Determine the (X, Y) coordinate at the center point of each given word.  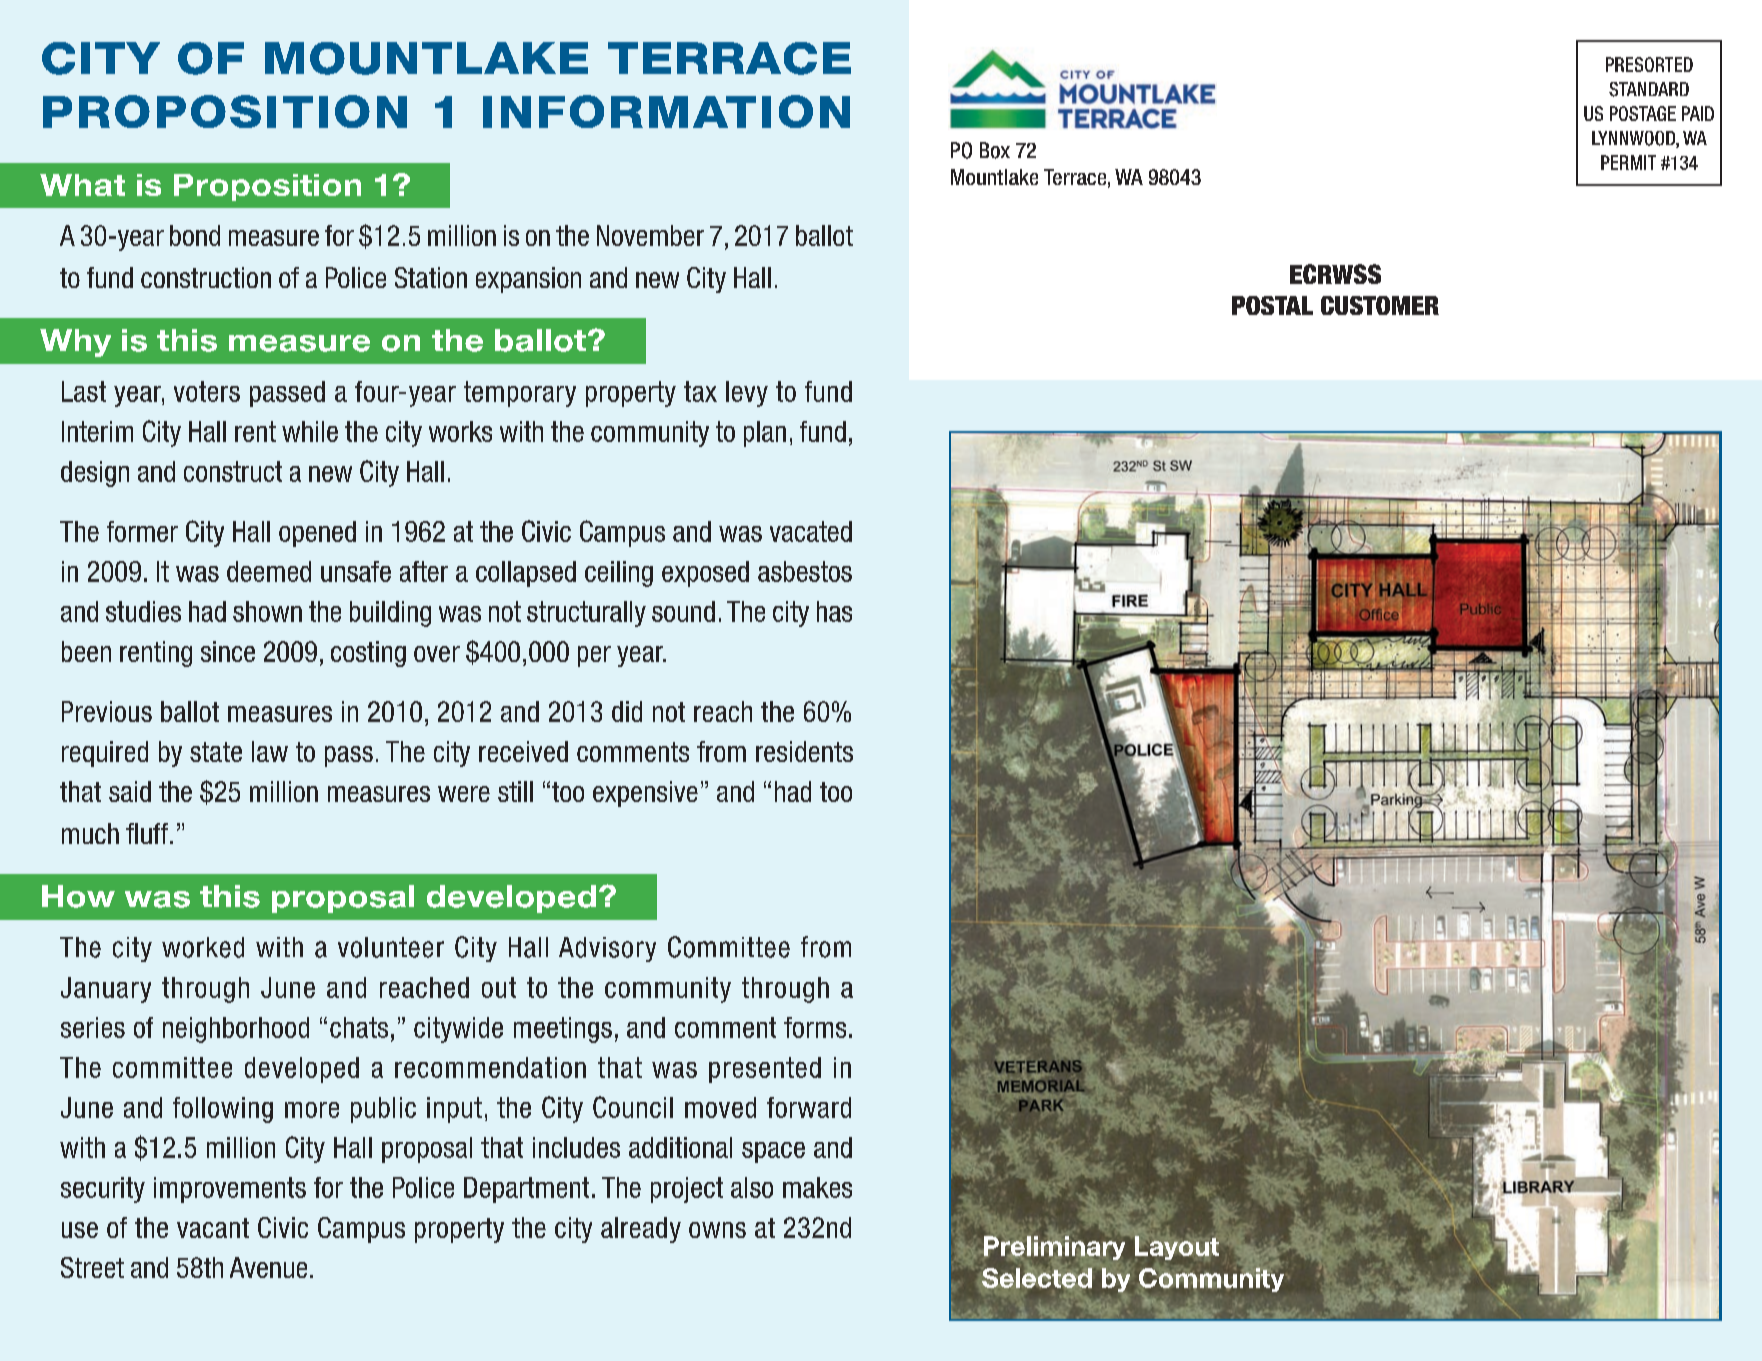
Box (995, 150)
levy (747, 394)
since (228, 651)
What (82, 185)
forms (815, 1027)
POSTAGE (1643, 113)
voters (207, 391)
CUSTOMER (1380, 305)
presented (765, 1070)
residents (804, 751)
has (834, 611)
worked (203, 947)
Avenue (268, 1267)
